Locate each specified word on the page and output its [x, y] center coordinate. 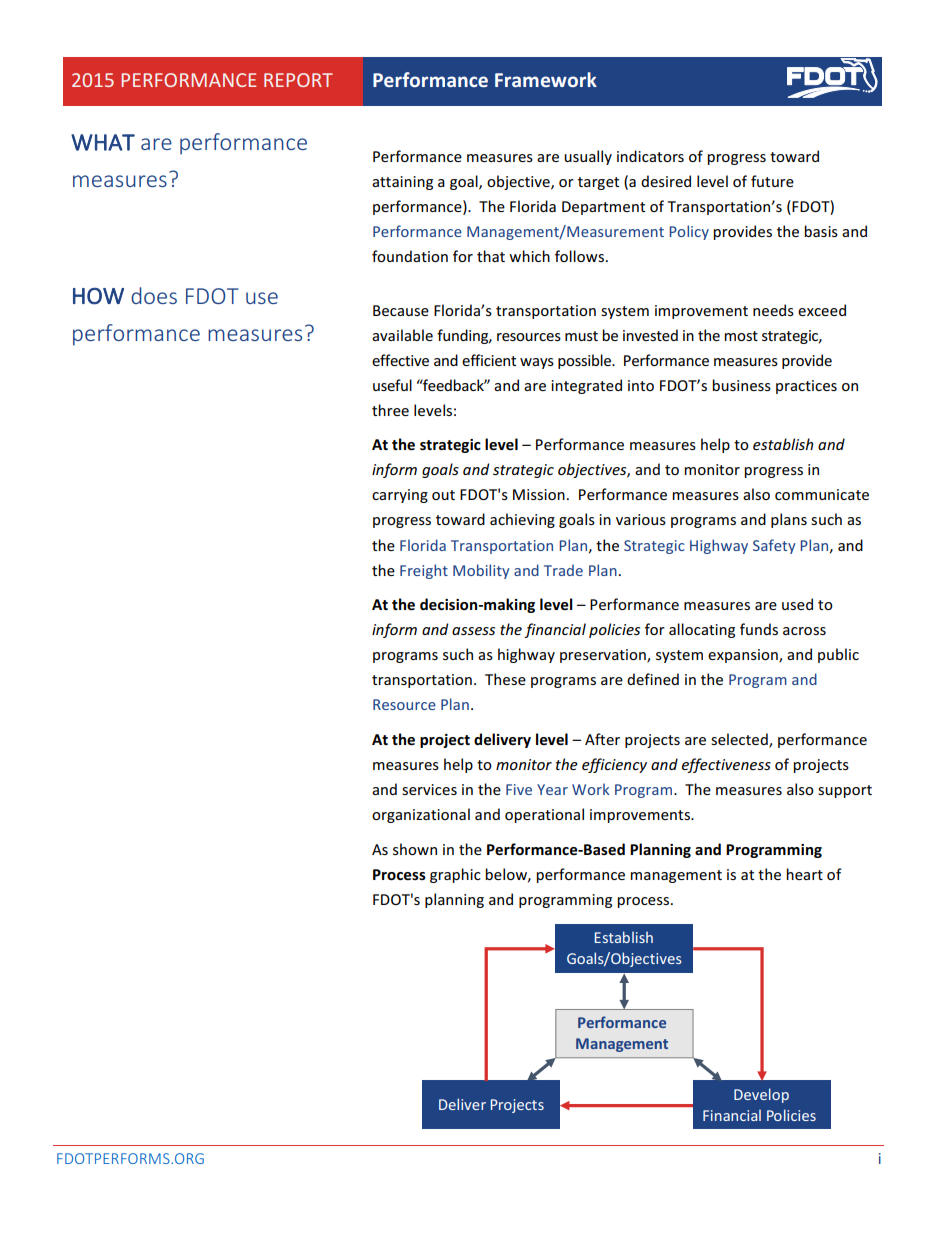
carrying [400, 496]
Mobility [481, 571]
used [797, 604]
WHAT [103, 142]
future [772, 181]
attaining [402, 183]
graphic [455, 875]
